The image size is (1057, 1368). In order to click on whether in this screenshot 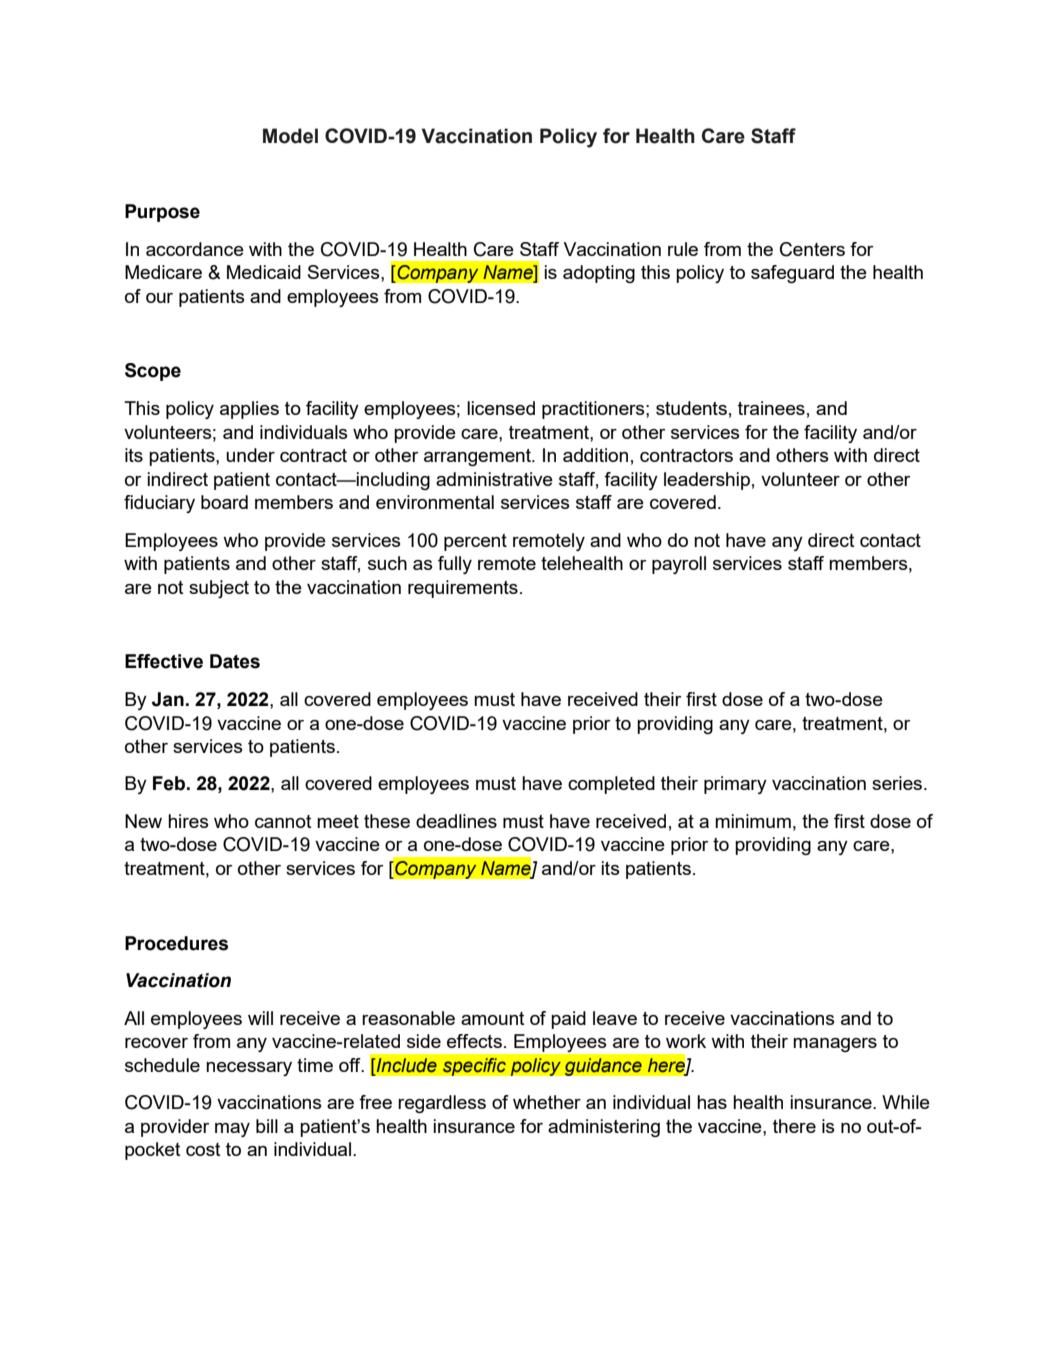, I will do `click(547, 1102)`.
